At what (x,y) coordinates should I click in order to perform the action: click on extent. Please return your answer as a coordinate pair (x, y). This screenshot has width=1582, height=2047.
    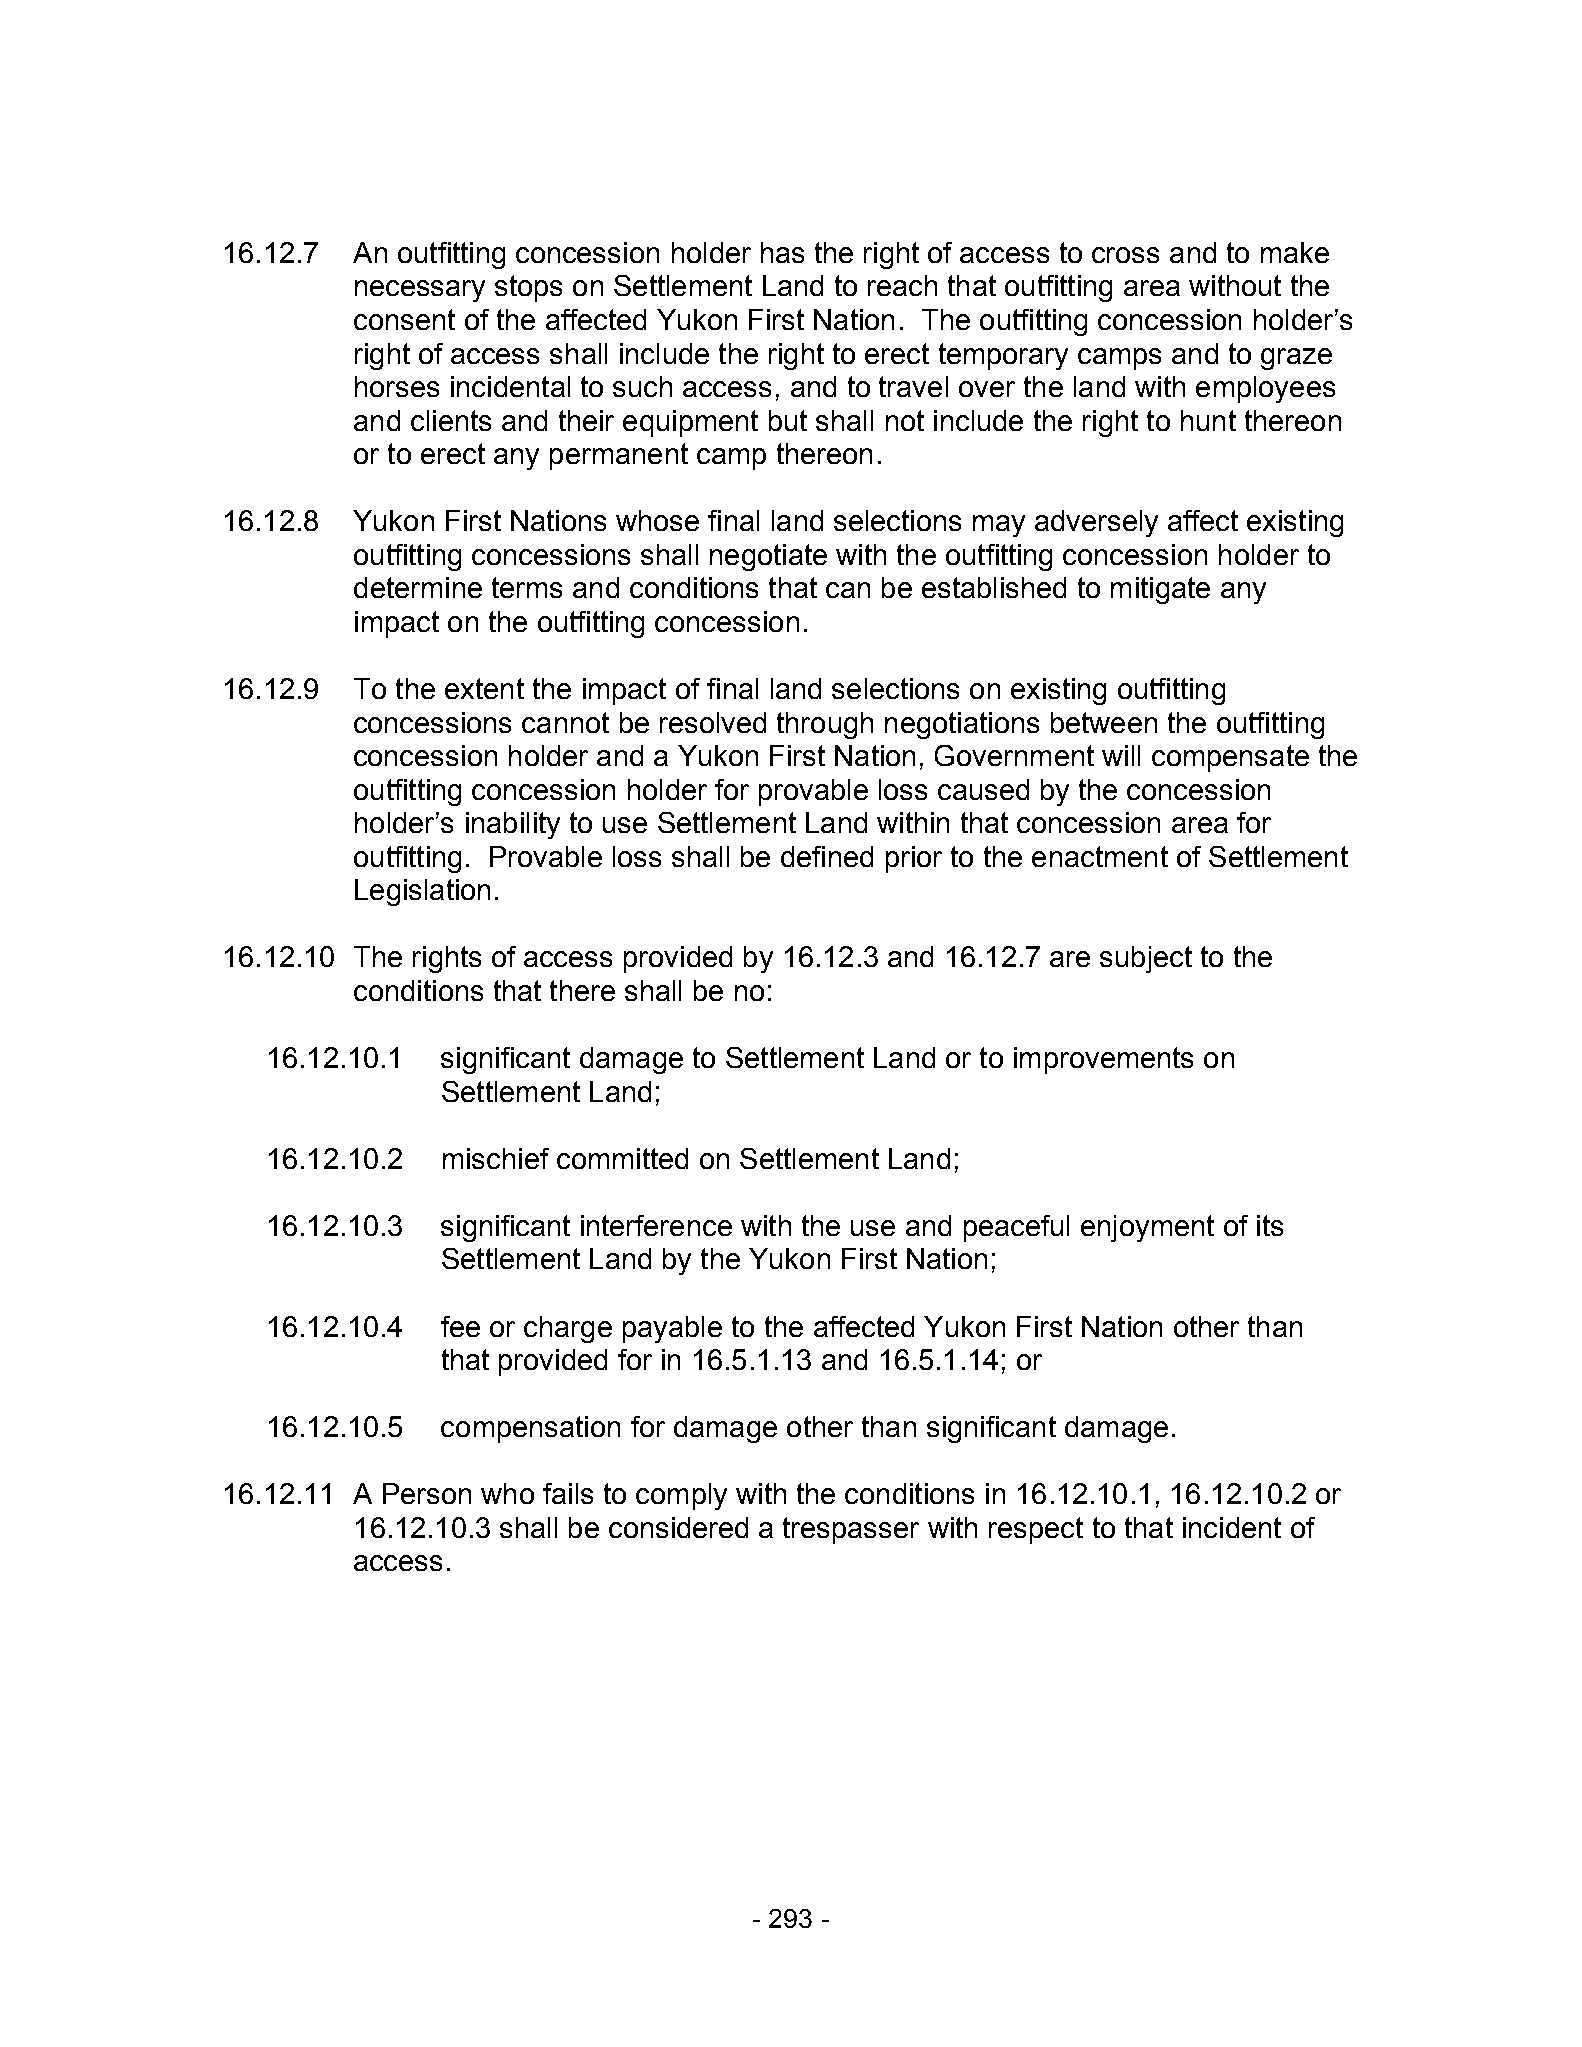
    Looking at the image, I should click on (484, 688).
